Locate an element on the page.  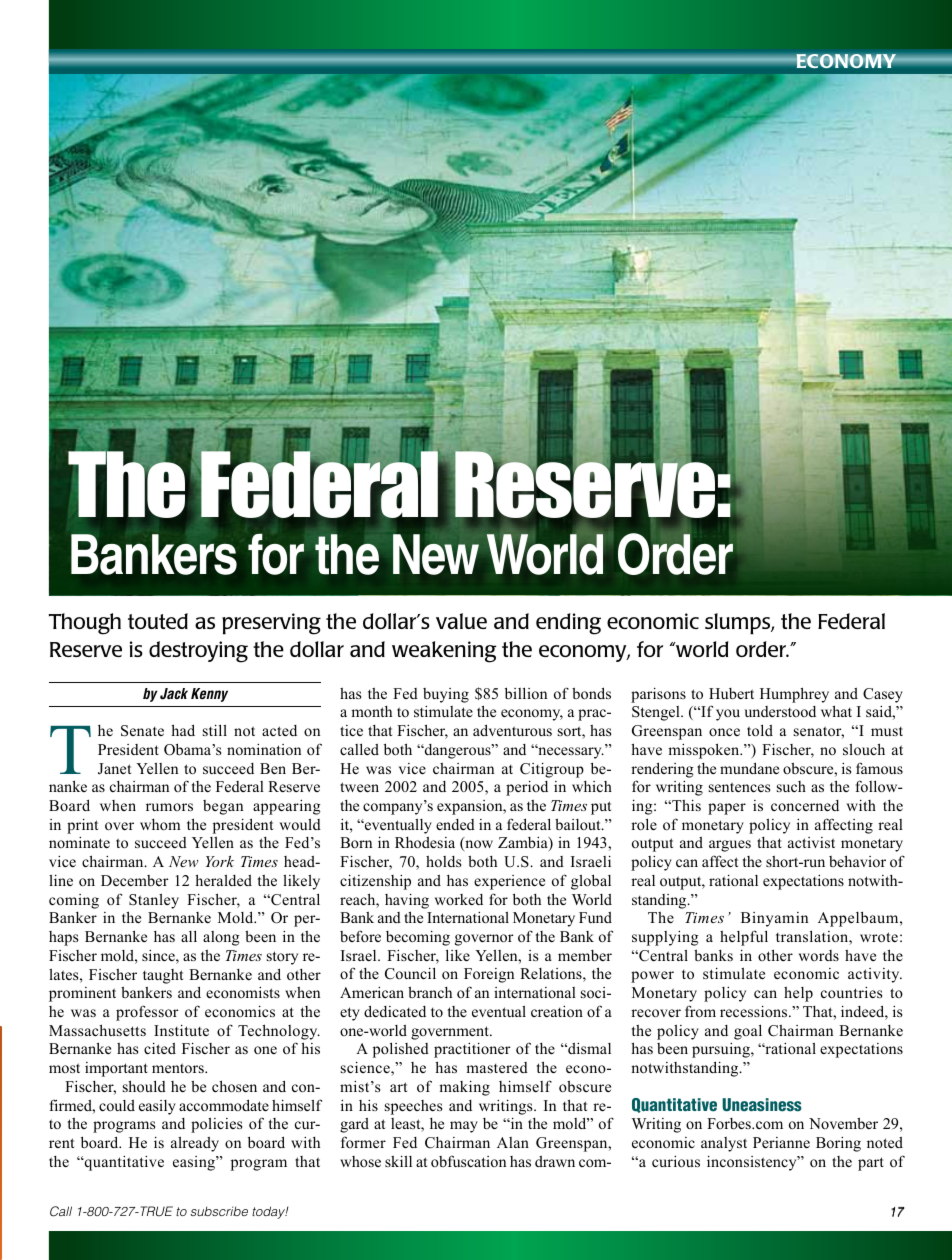
Janet is located at coordinates (114, 769).
